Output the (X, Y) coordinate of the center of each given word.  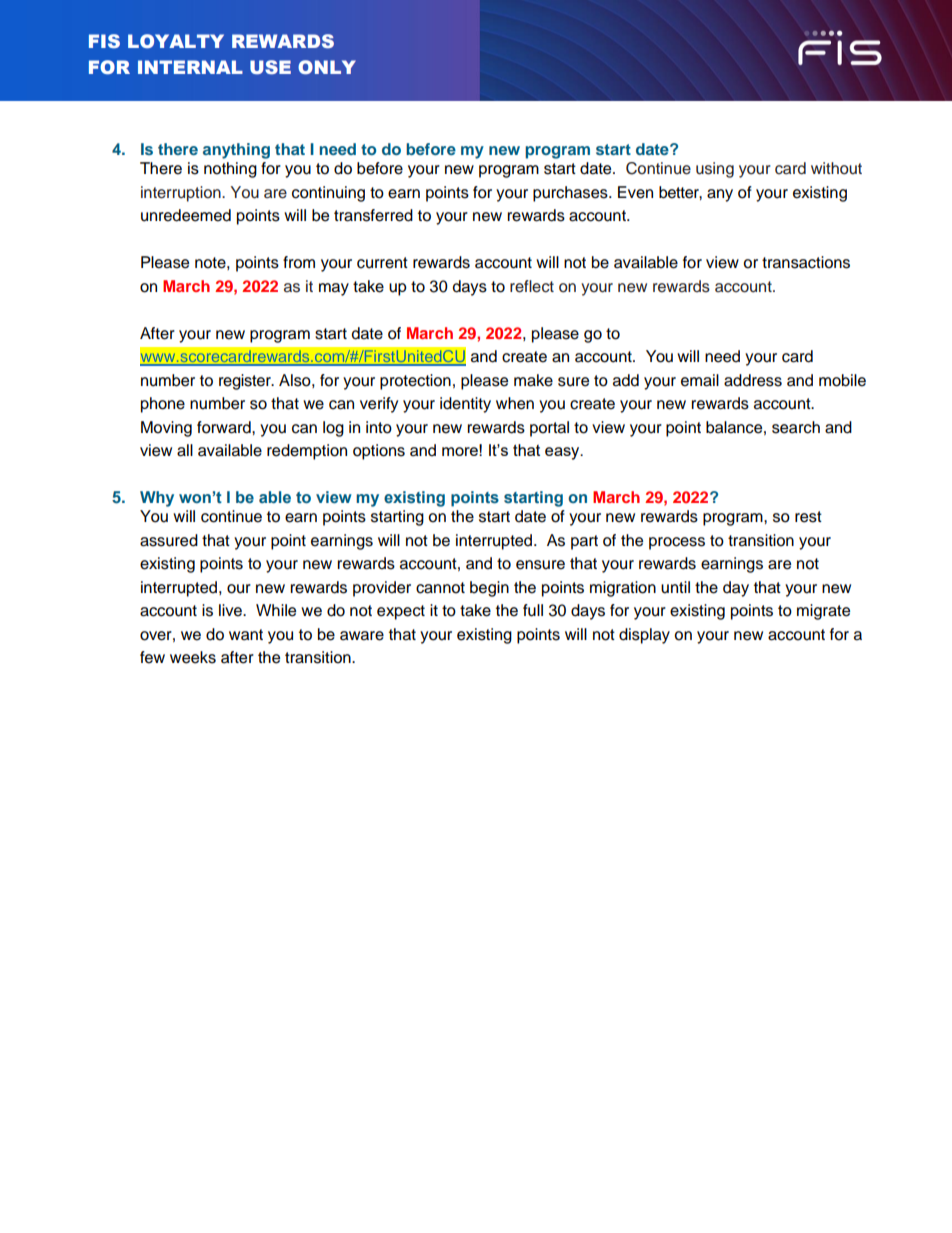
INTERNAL (190, 67)
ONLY (327, 67)
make (533, 380)
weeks (193, 657)
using (715, 170)
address (753, 380)
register (246, 382)
